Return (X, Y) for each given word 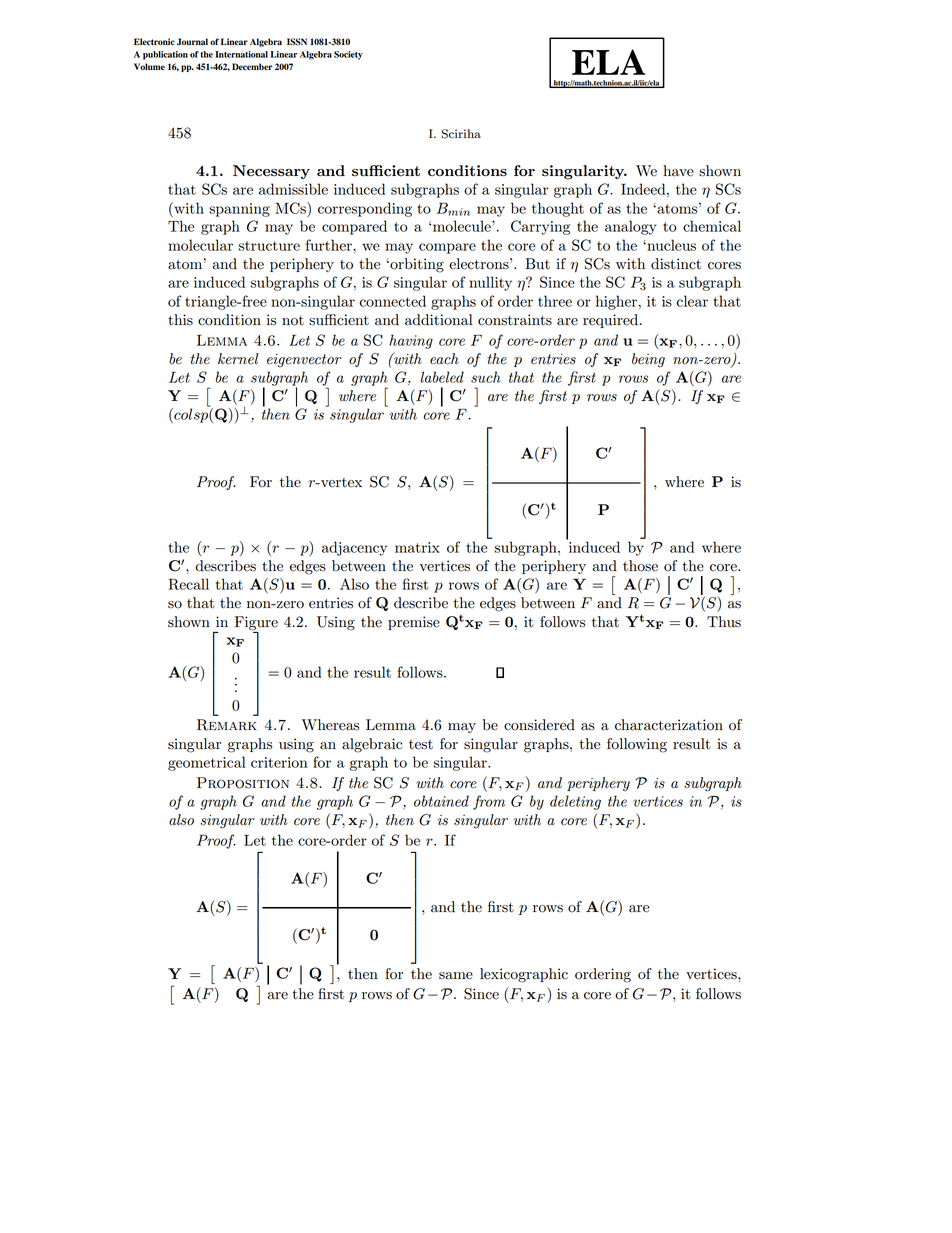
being (648, 360)
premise (414, 623)
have (678, 171)
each (444, 359)
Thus (724, 622)
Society (348, 55)
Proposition (243, 783)
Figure (256, 624)
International (241, 54)
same (456, 976)
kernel (238, 359)
